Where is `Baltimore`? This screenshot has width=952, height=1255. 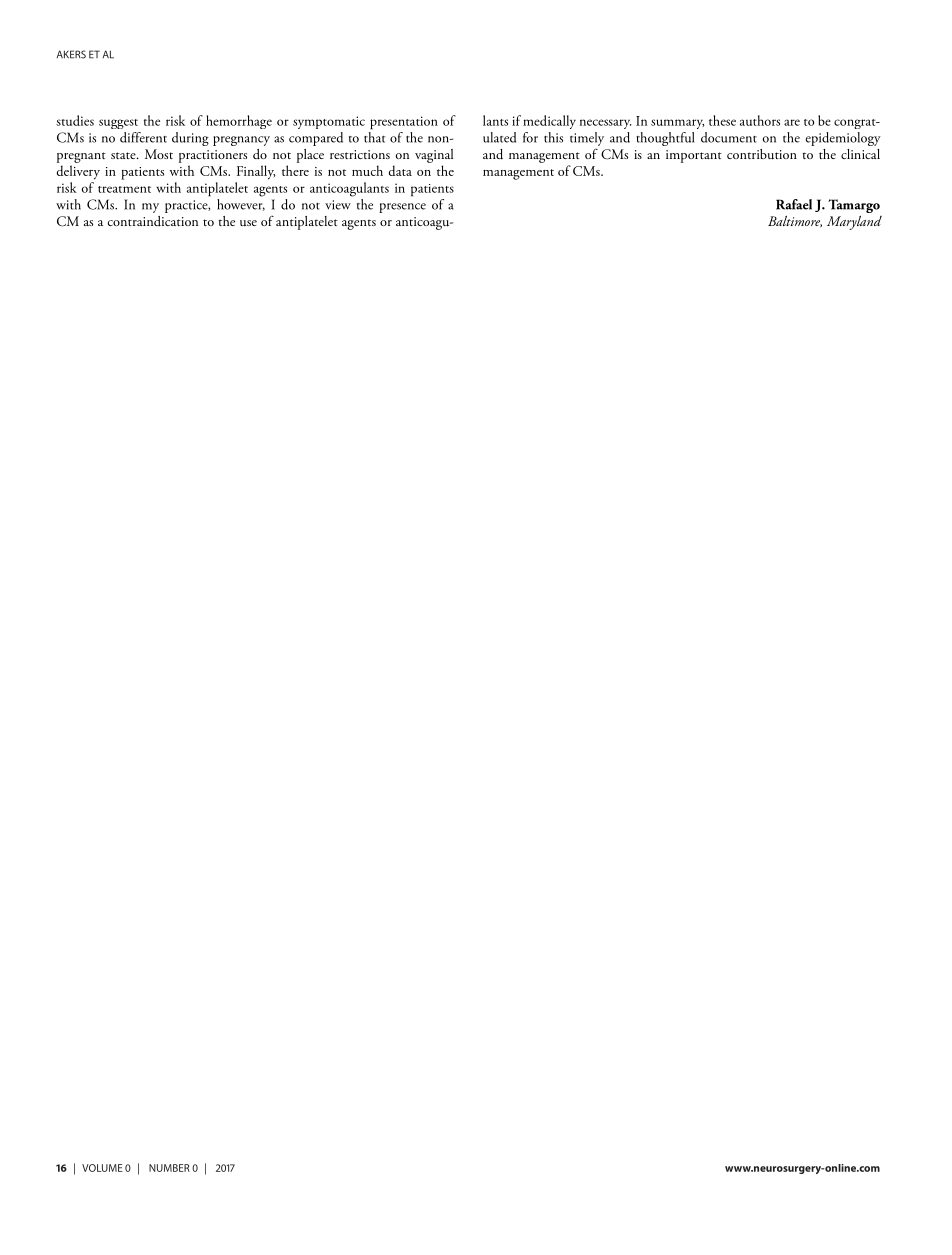 Baltimore is located at coordinates (795, 222).
